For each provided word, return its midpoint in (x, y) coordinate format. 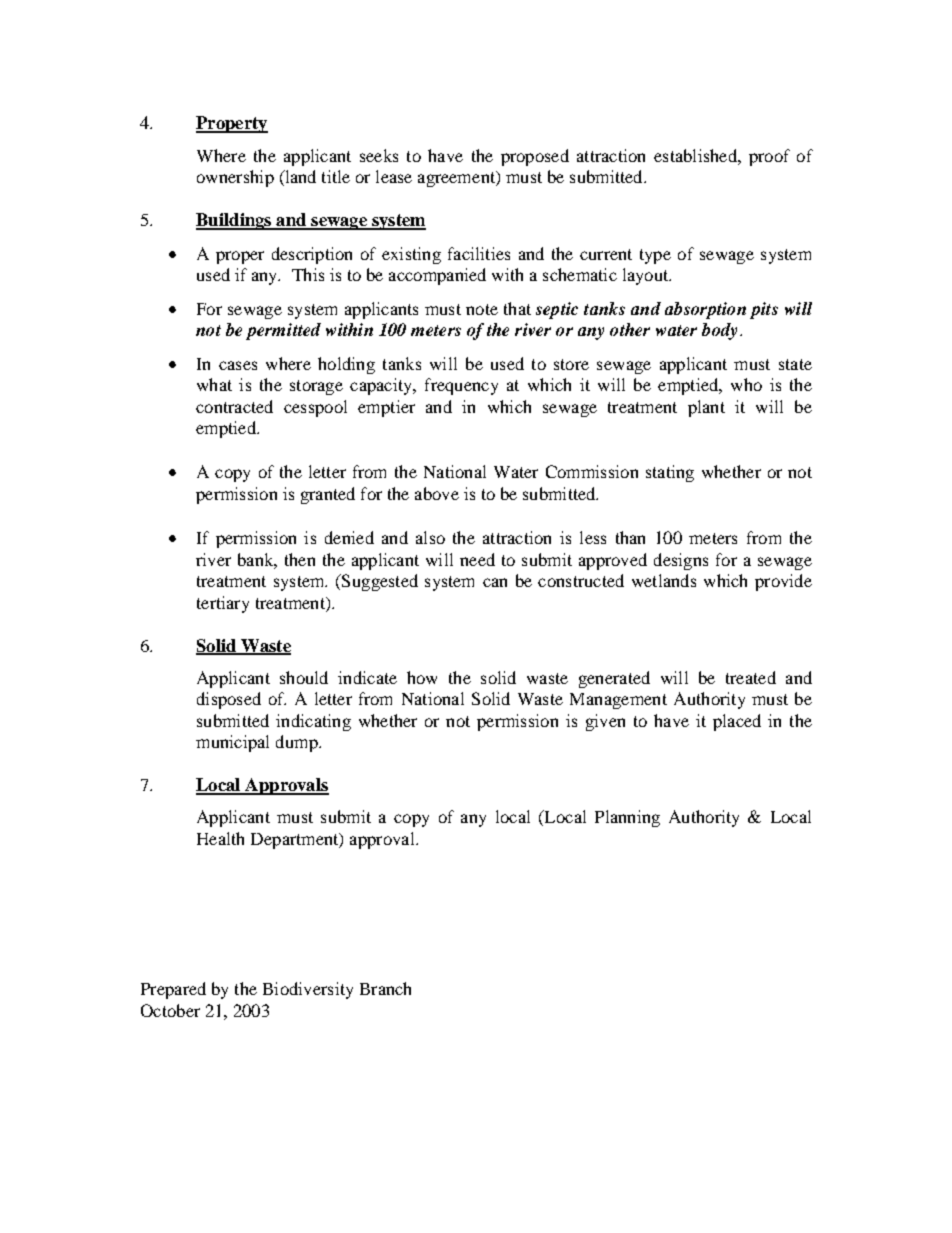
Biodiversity (308, 990)
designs (681, 561)
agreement (458, 179)
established (696, 155)
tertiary (223, 604)
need (477, 559)
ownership (235, 178)
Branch (385, 988)
